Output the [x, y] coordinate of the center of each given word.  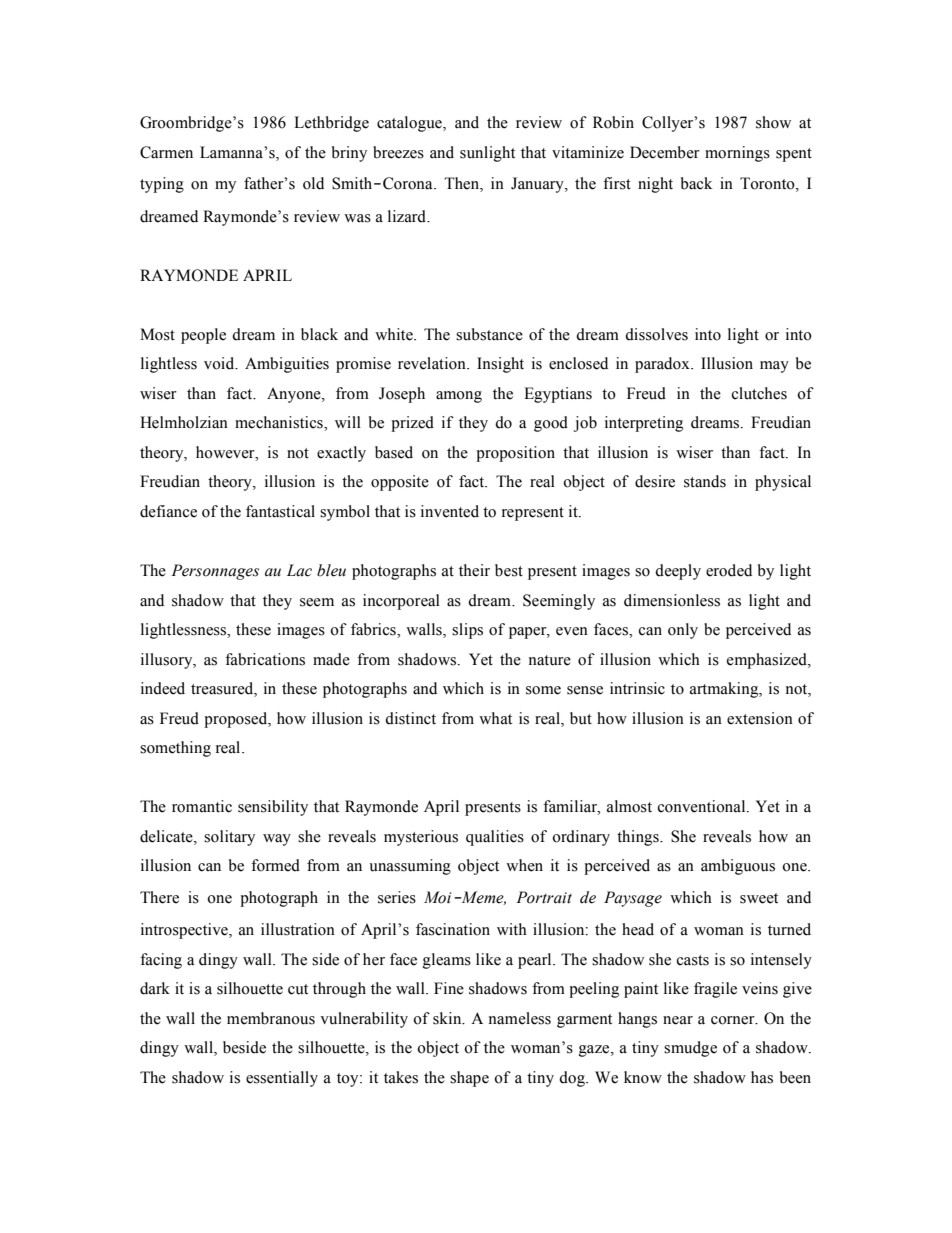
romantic [202, 806]
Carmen [166, 152]
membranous [271, 1018]
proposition [515, 454]
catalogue [410, 124]
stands [705, 481]
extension [760, 718]
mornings [737, 154]
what [495, 718]
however [226, 452]
